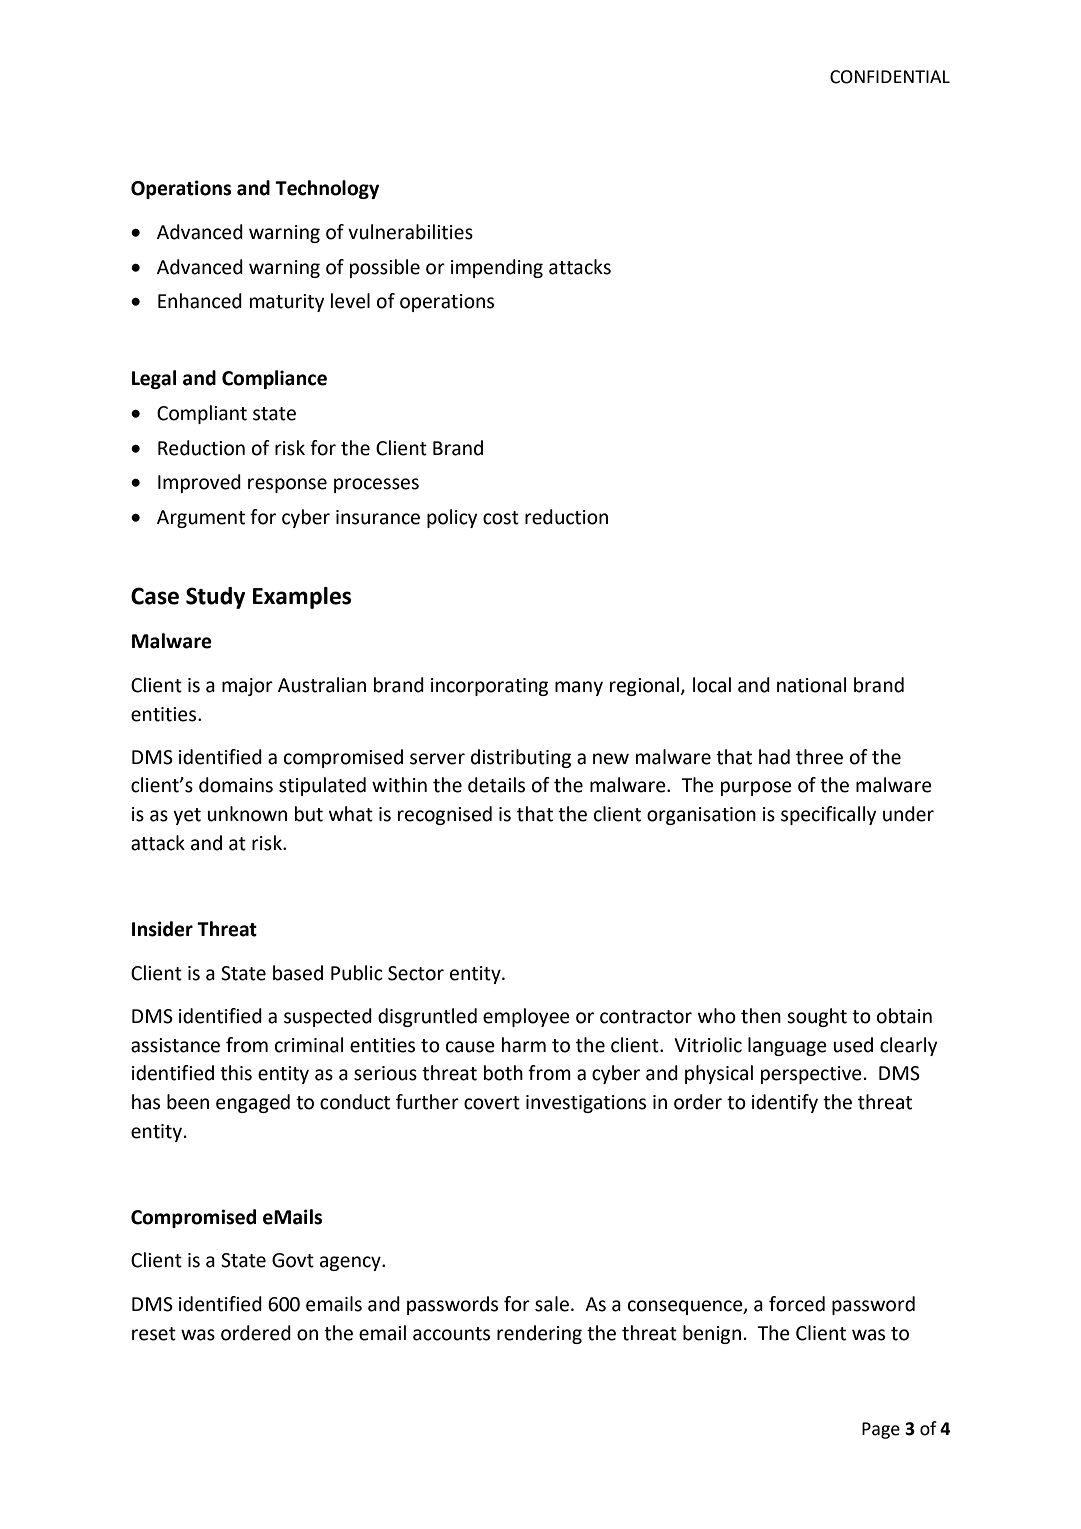 Image resolution: width=1081 pixels, height=1529 pixels. What do you see at coordinates (521, 758) in the page?
I see `distributing` at bounding box center [521, 758].
